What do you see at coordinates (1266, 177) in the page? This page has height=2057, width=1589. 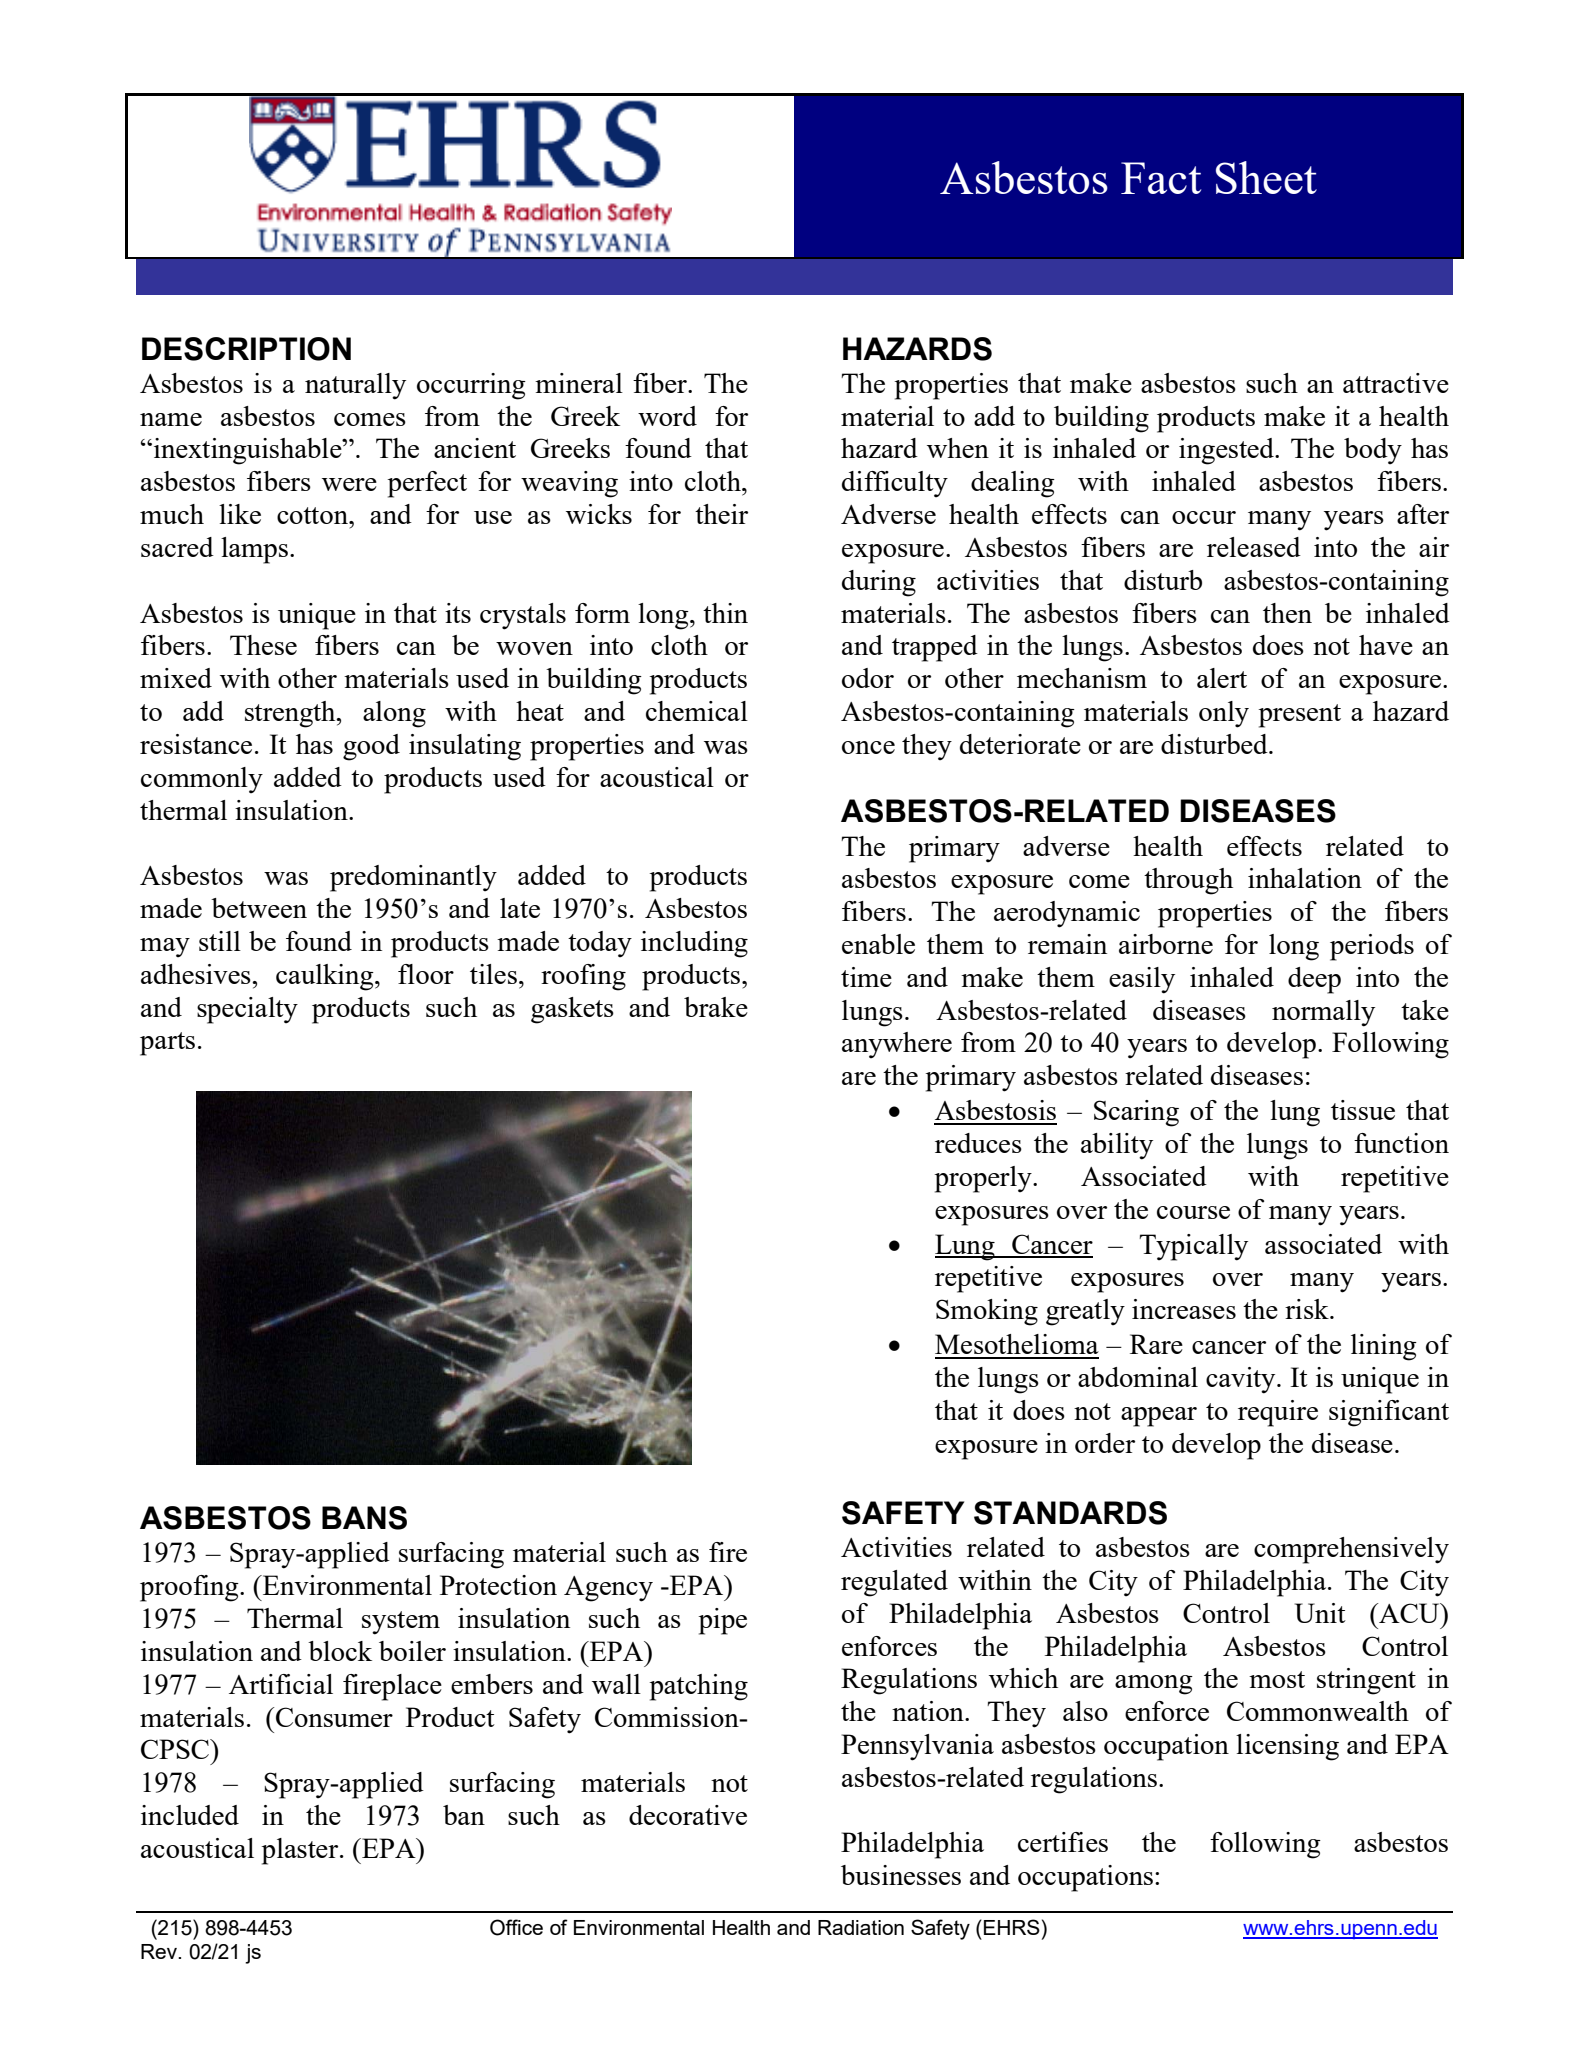 I see `Sheet` at bounding box center [1266, 177].
